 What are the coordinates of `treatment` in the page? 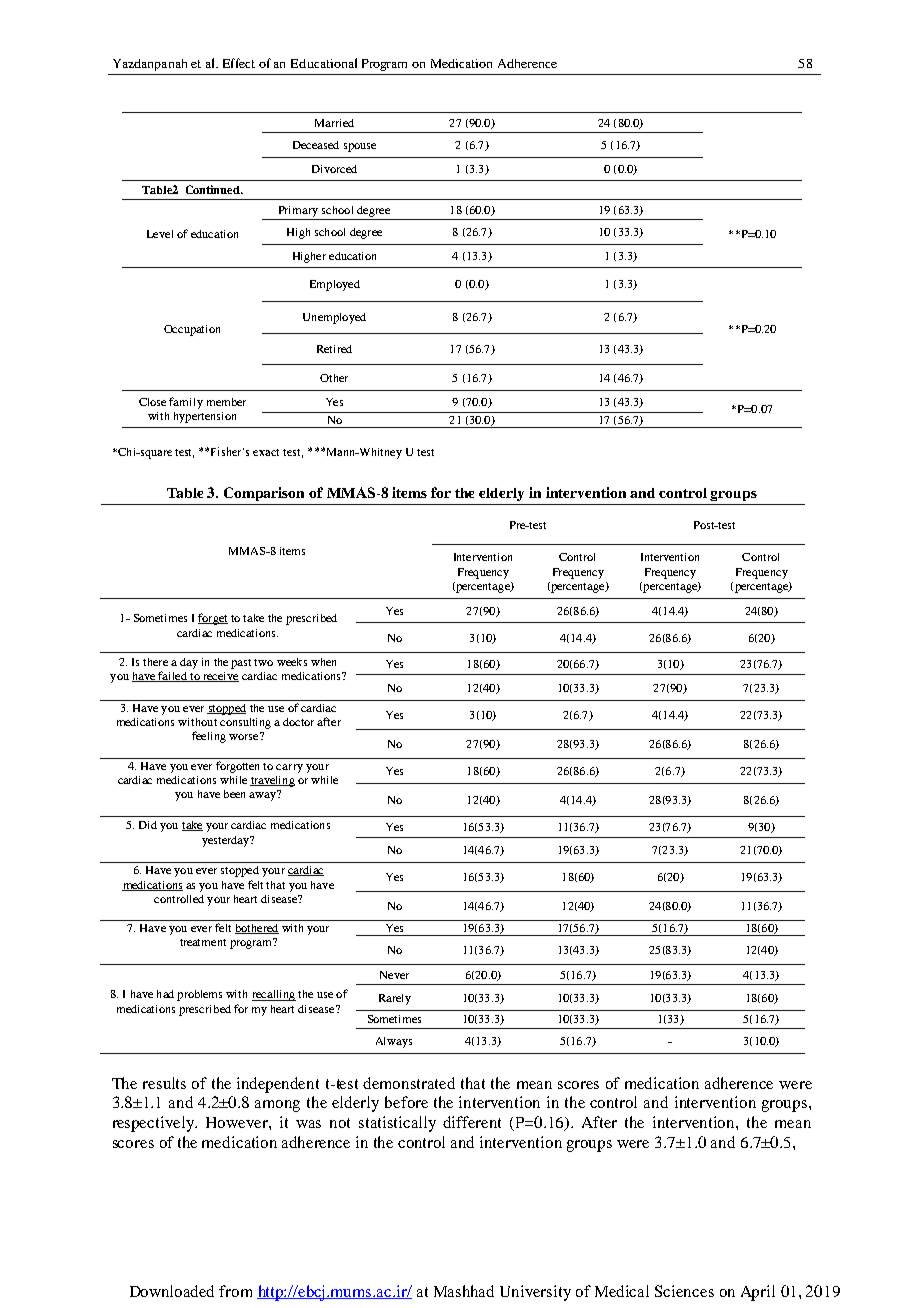 It's located at (203, 942).
